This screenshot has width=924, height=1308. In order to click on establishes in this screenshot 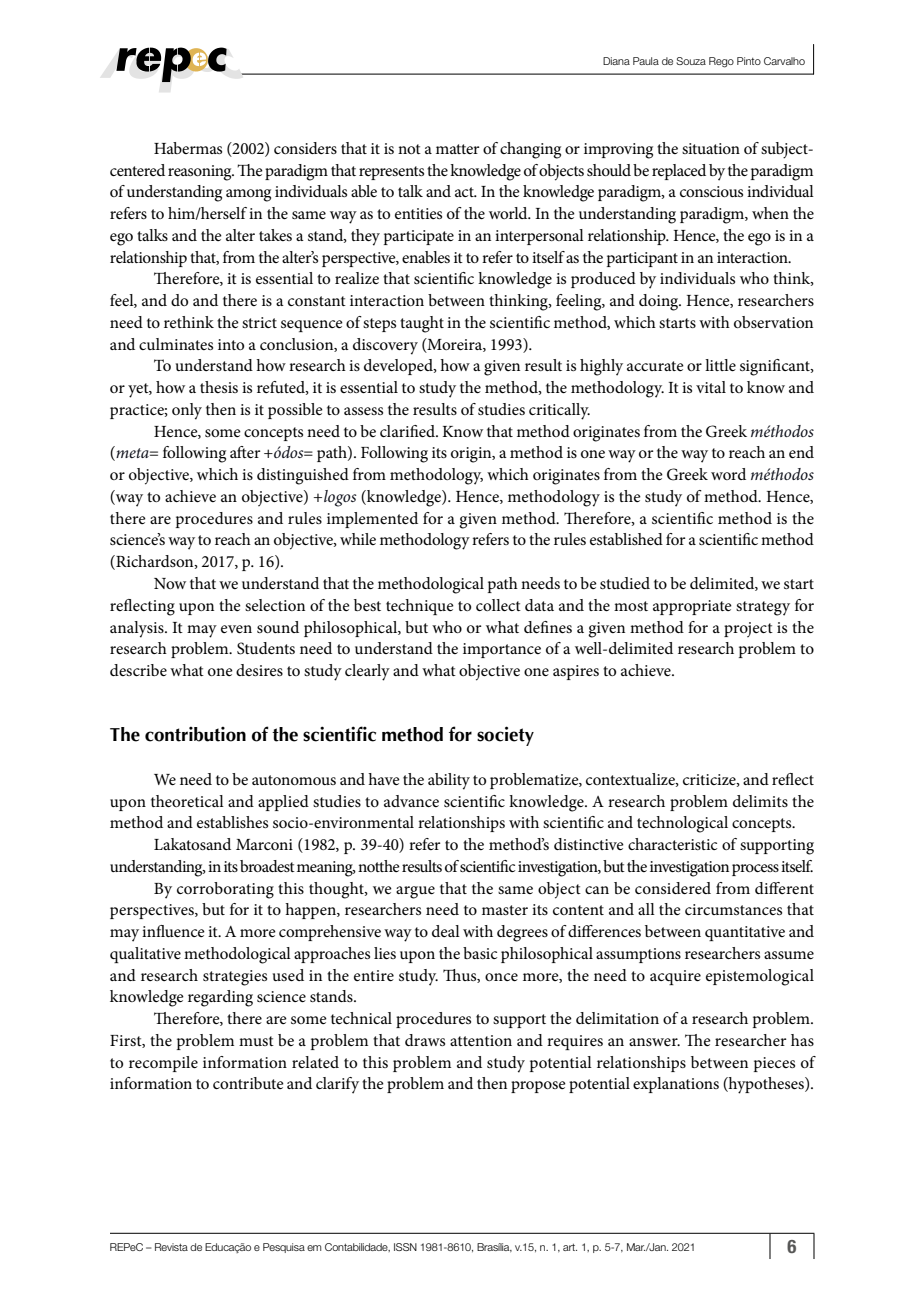, I will do `click(232, 822)`.
